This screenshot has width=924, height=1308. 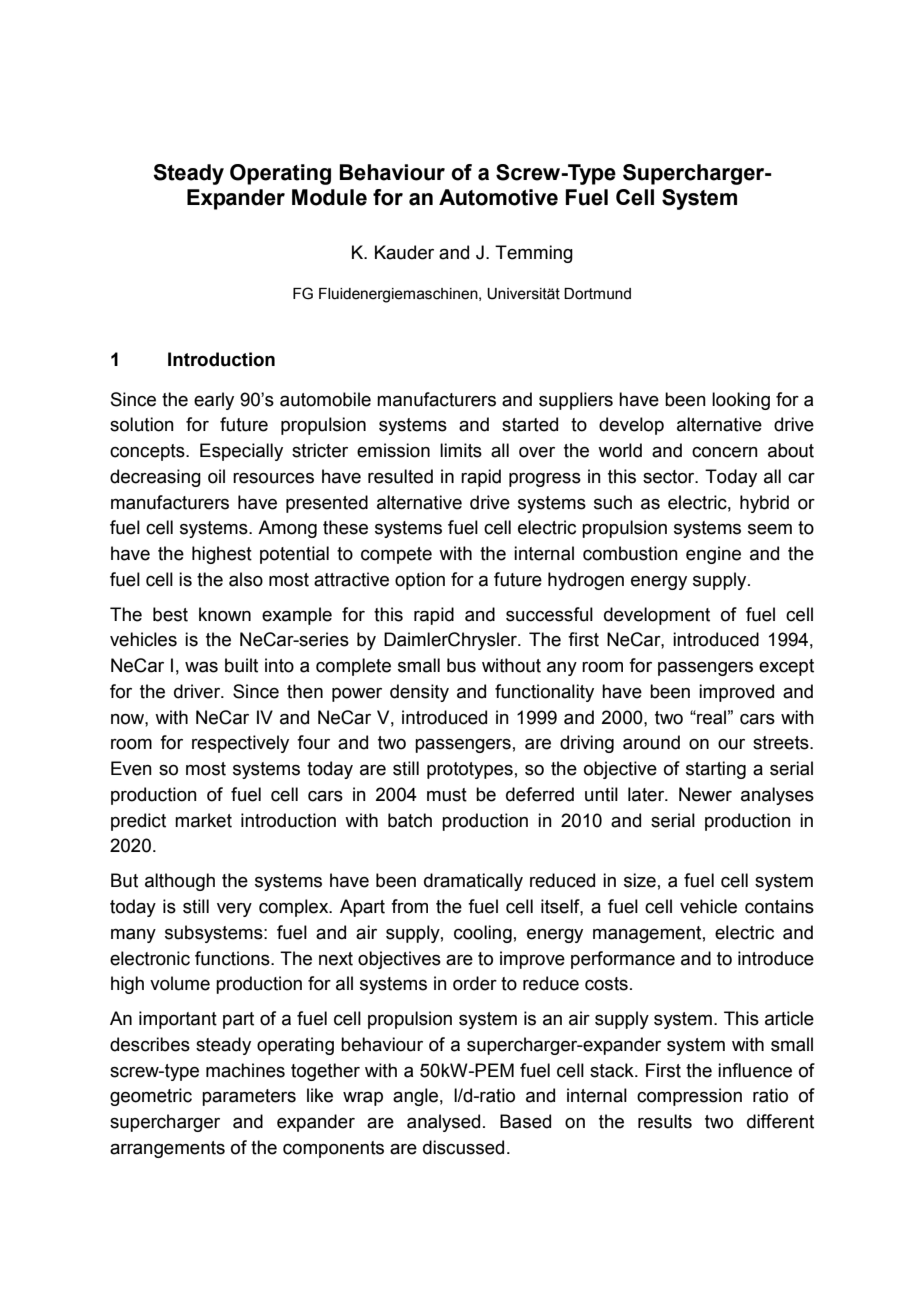 What do you see at coordinates (214, 401) in the screenshot?
I see `early` at bounding box center [214, 401].
